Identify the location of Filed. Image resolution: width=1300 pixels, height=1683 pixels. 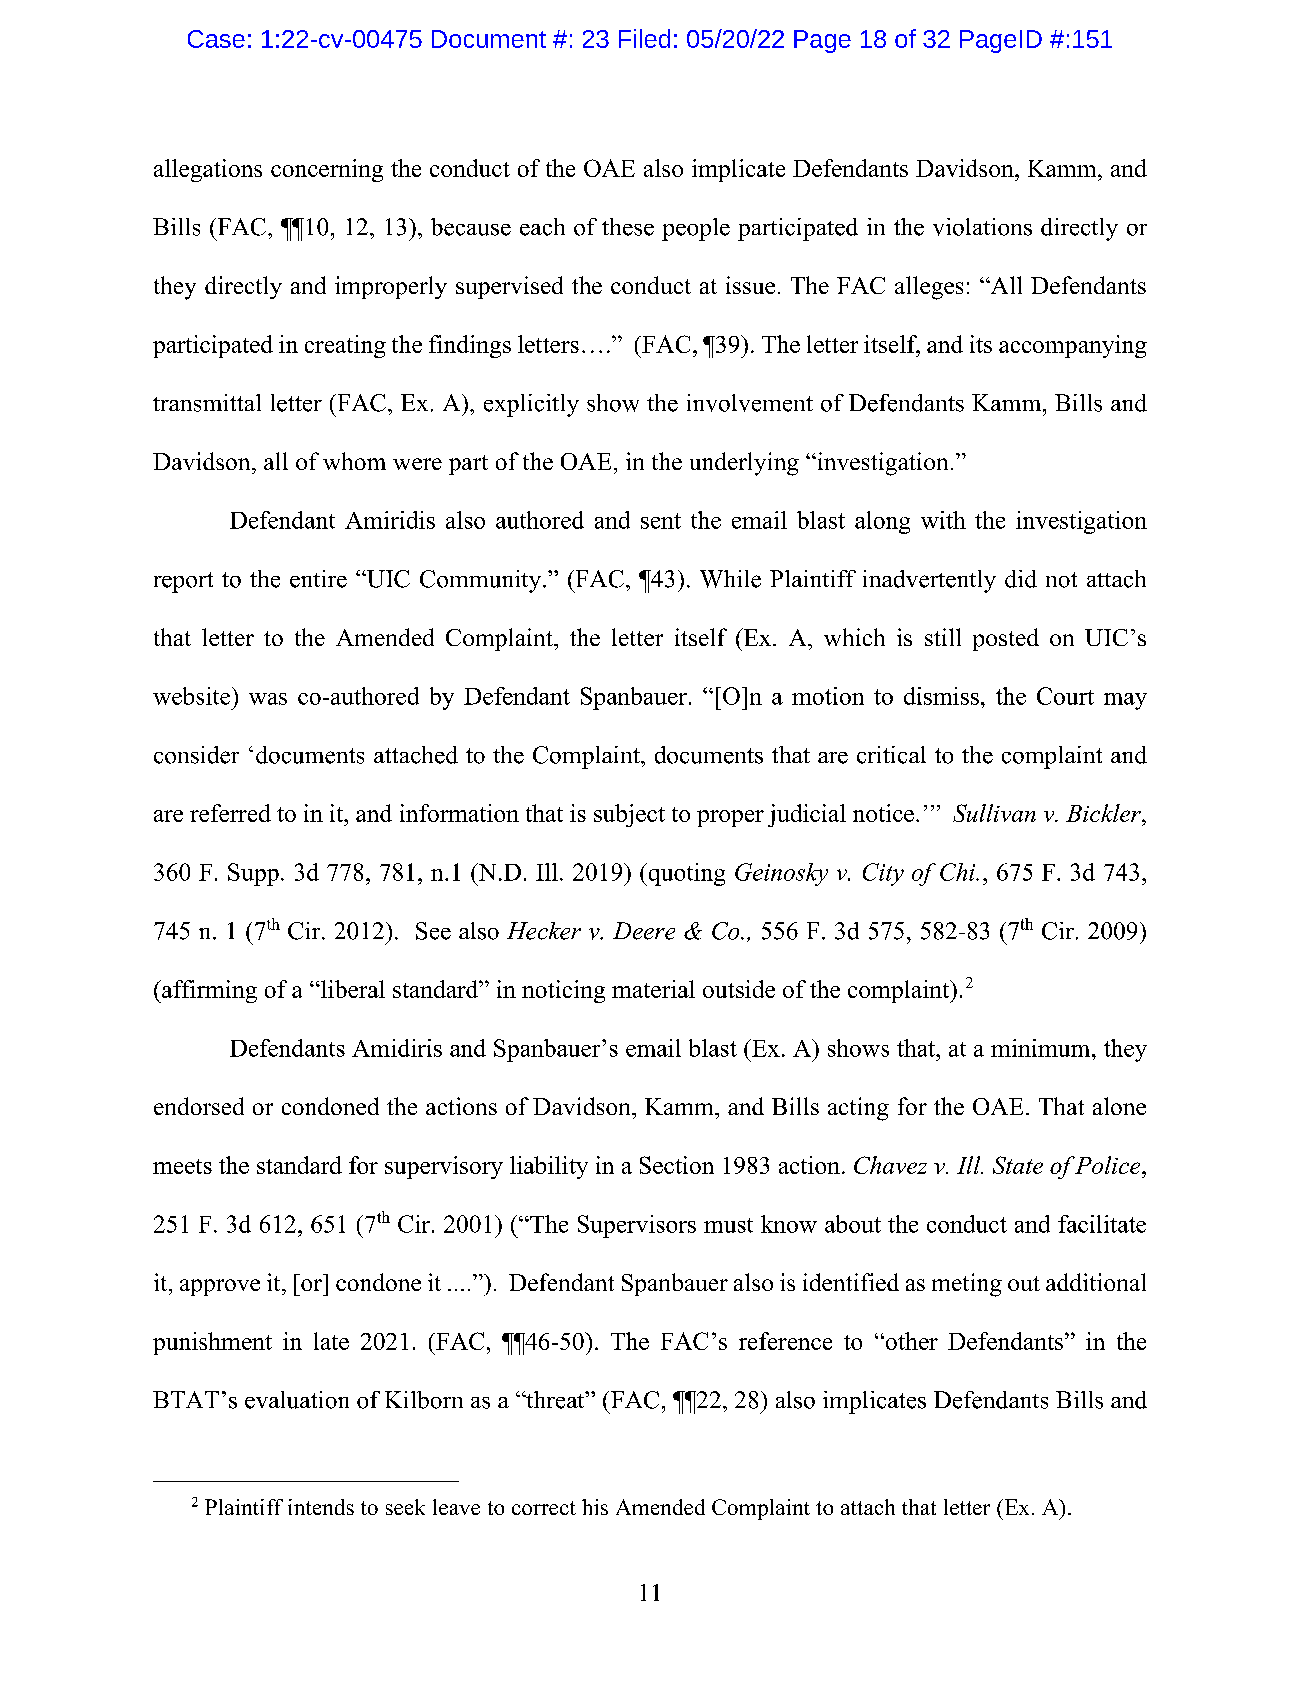
(644, 38).
